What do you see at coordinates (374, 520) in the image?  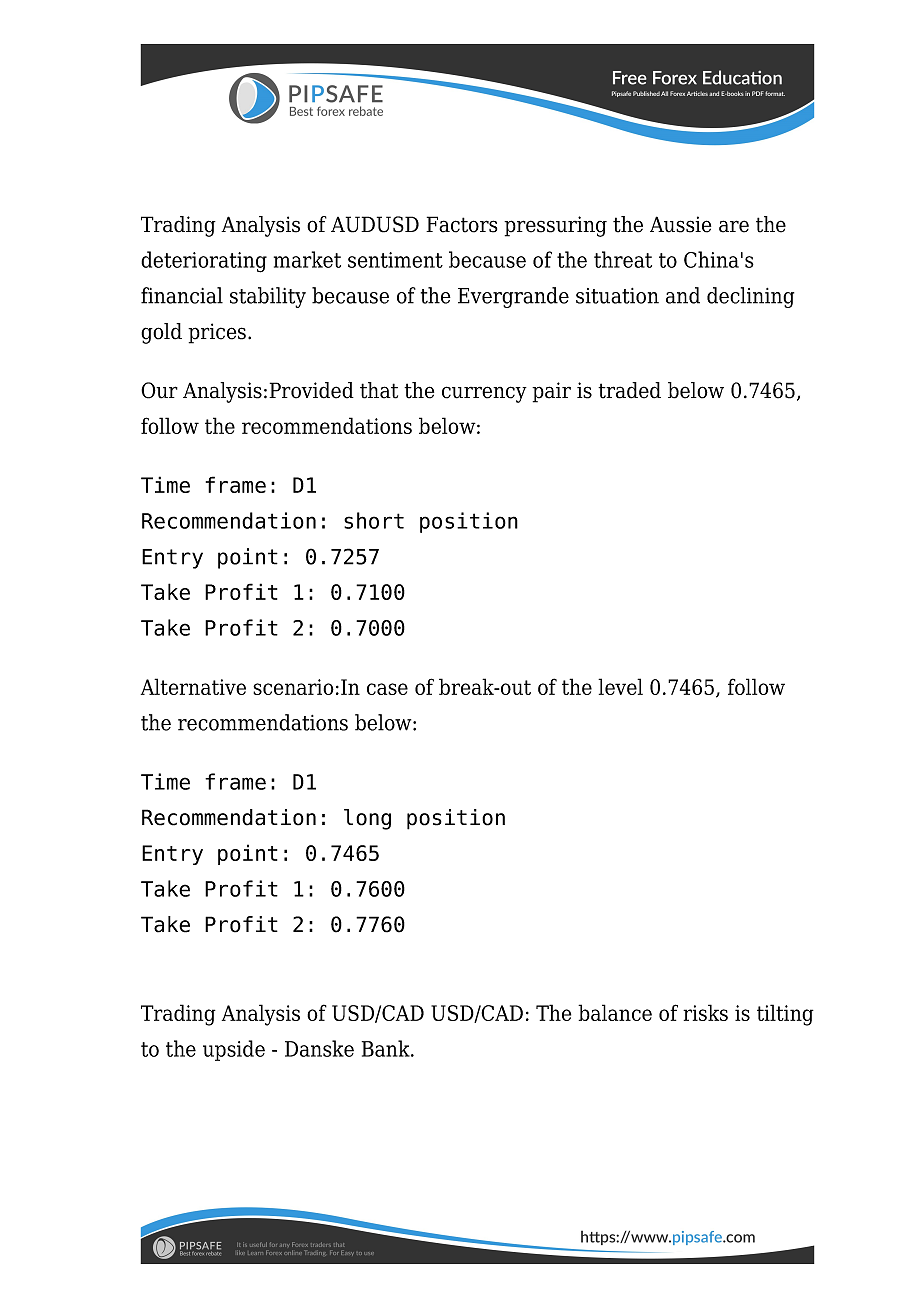 I see `short` at bounding box center [374, 520].
